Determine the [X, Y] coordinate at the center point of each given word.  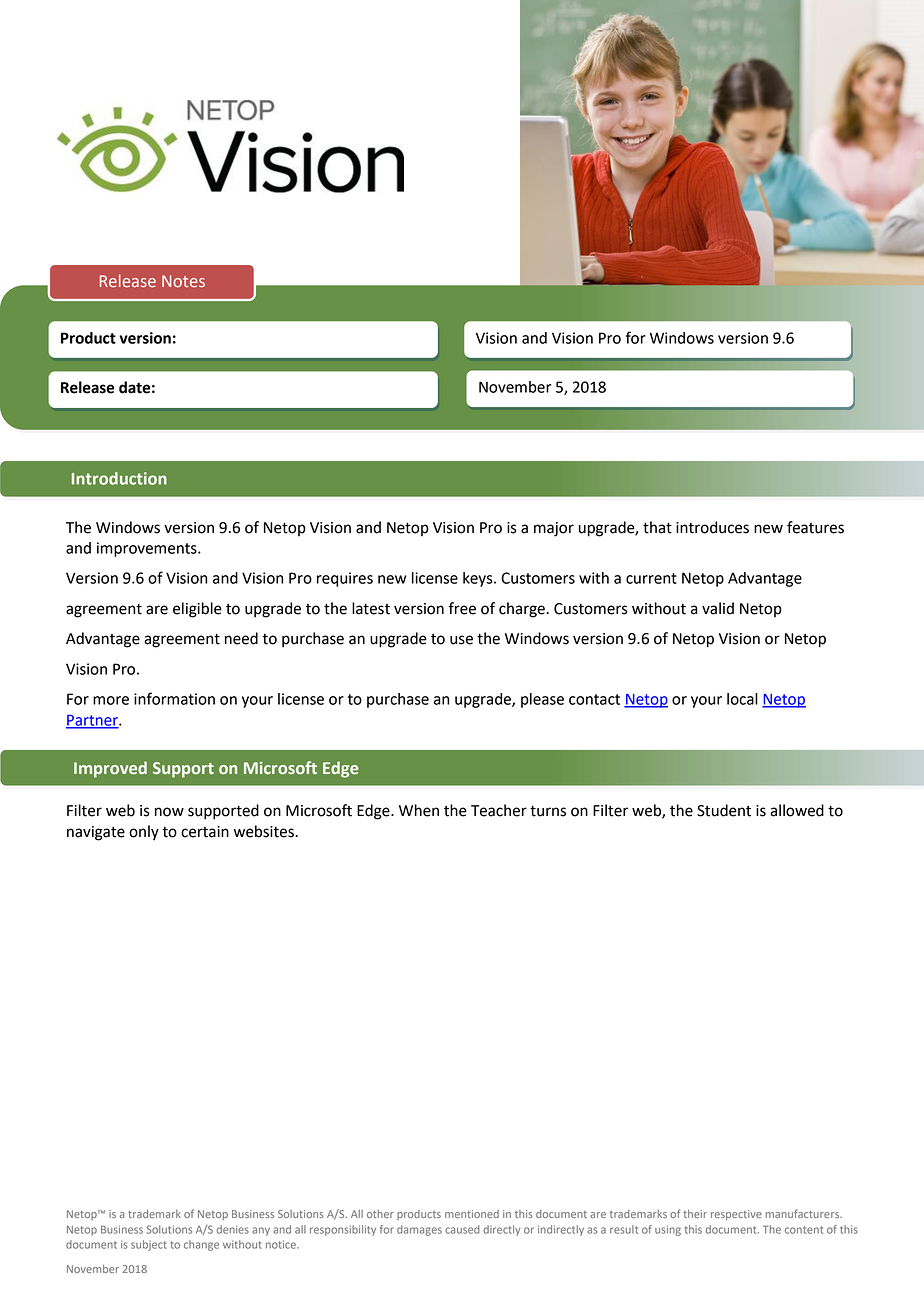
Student [724, 810]
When [419, 810]
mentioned [472, 1214]
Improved [110, 769]
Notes [183, 281]
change [201, 1245]
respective [736, 1215]
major [554, 529]
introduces [712, 527]
